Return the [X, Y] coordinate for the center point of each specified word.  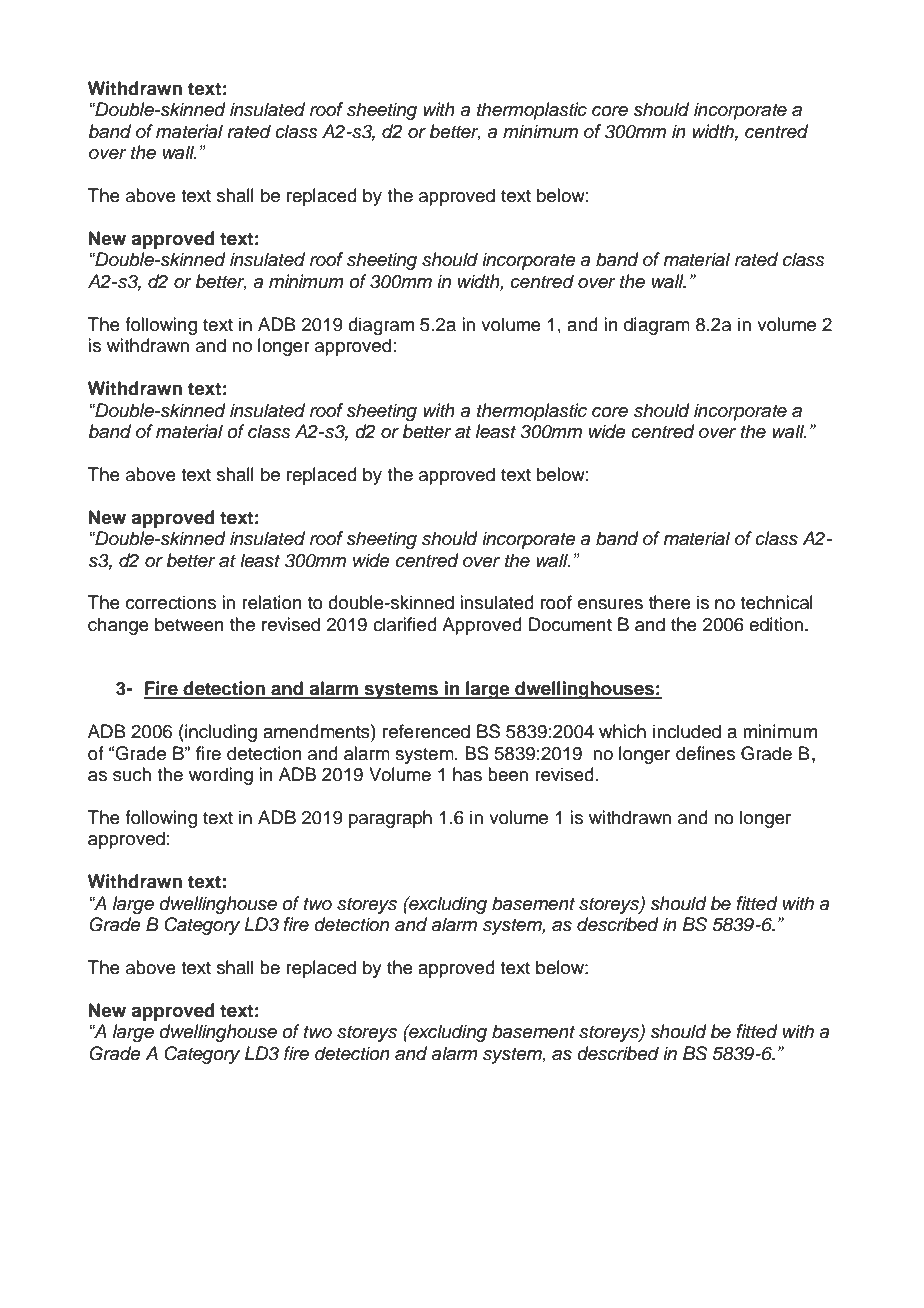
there [670, 602]
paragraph [390, 819]
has [467, 774]
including [220, 733]
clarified [405, 624]
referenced [426, 731]
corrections [171, 602]
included [687, 731]
